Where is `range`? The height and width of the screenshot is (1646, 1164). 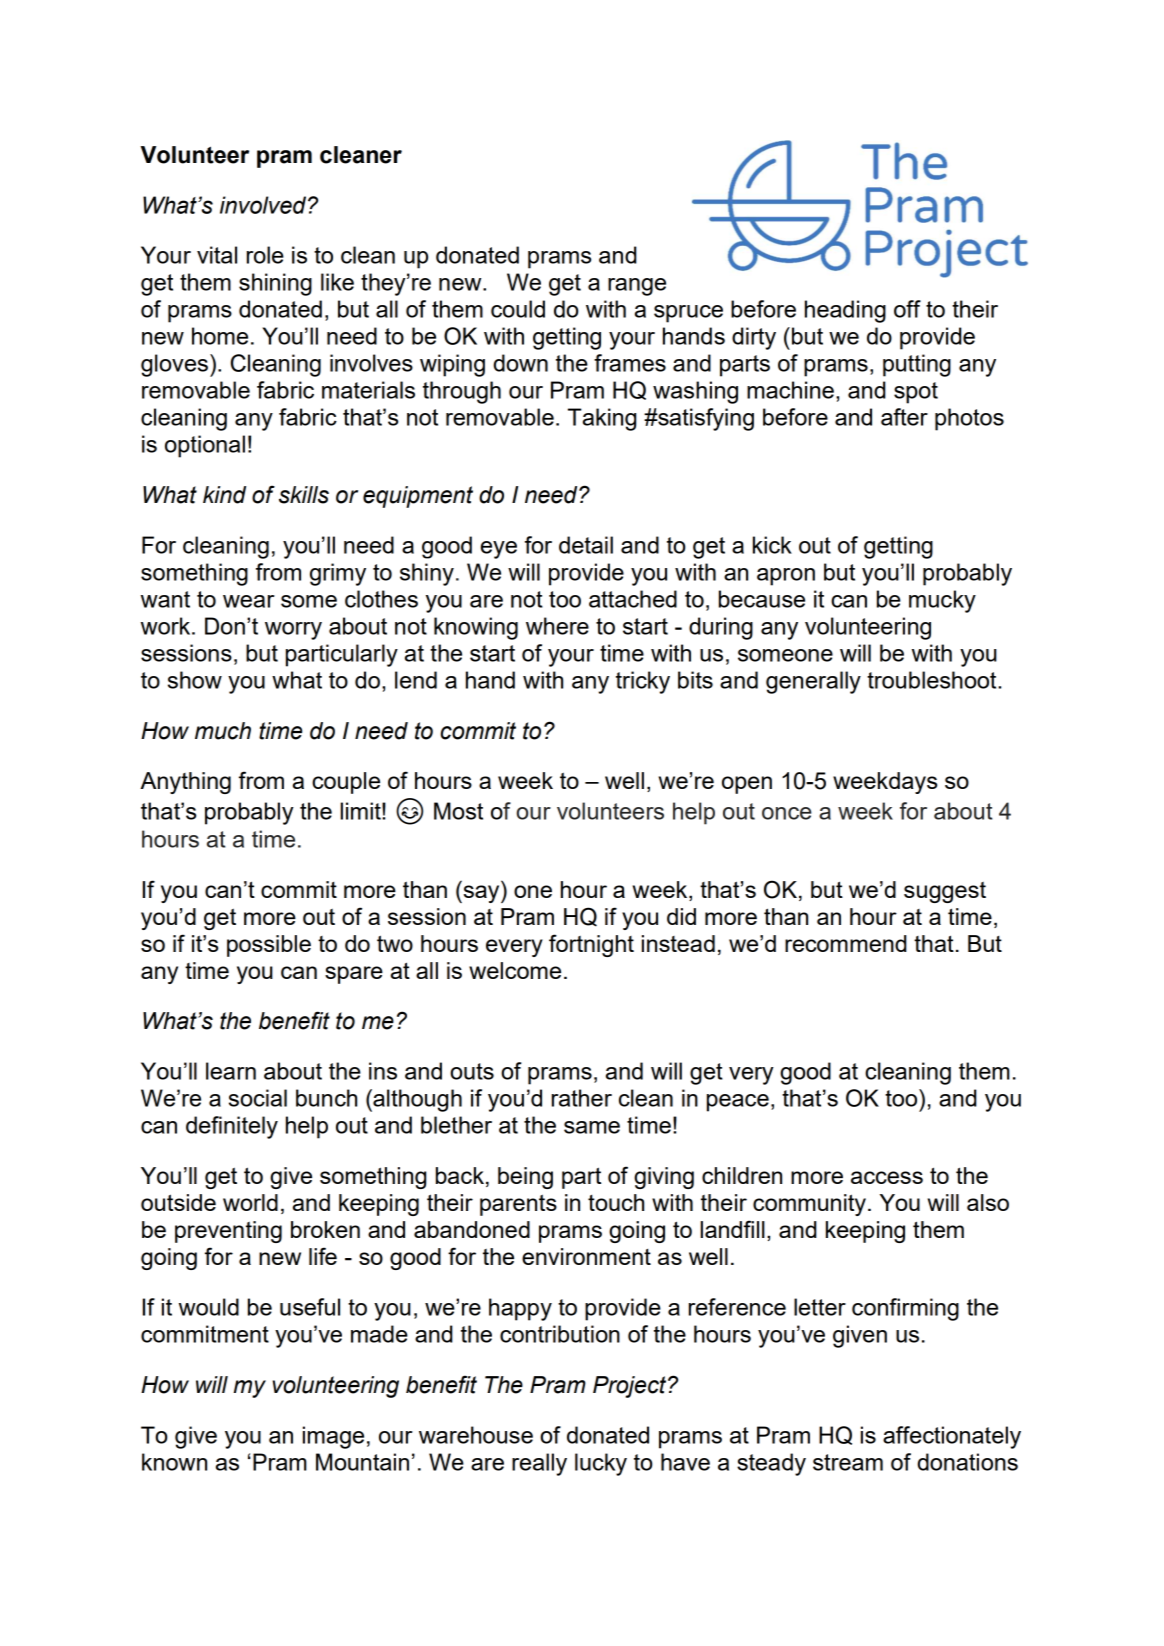
range is located at coordinates (637, 287).
